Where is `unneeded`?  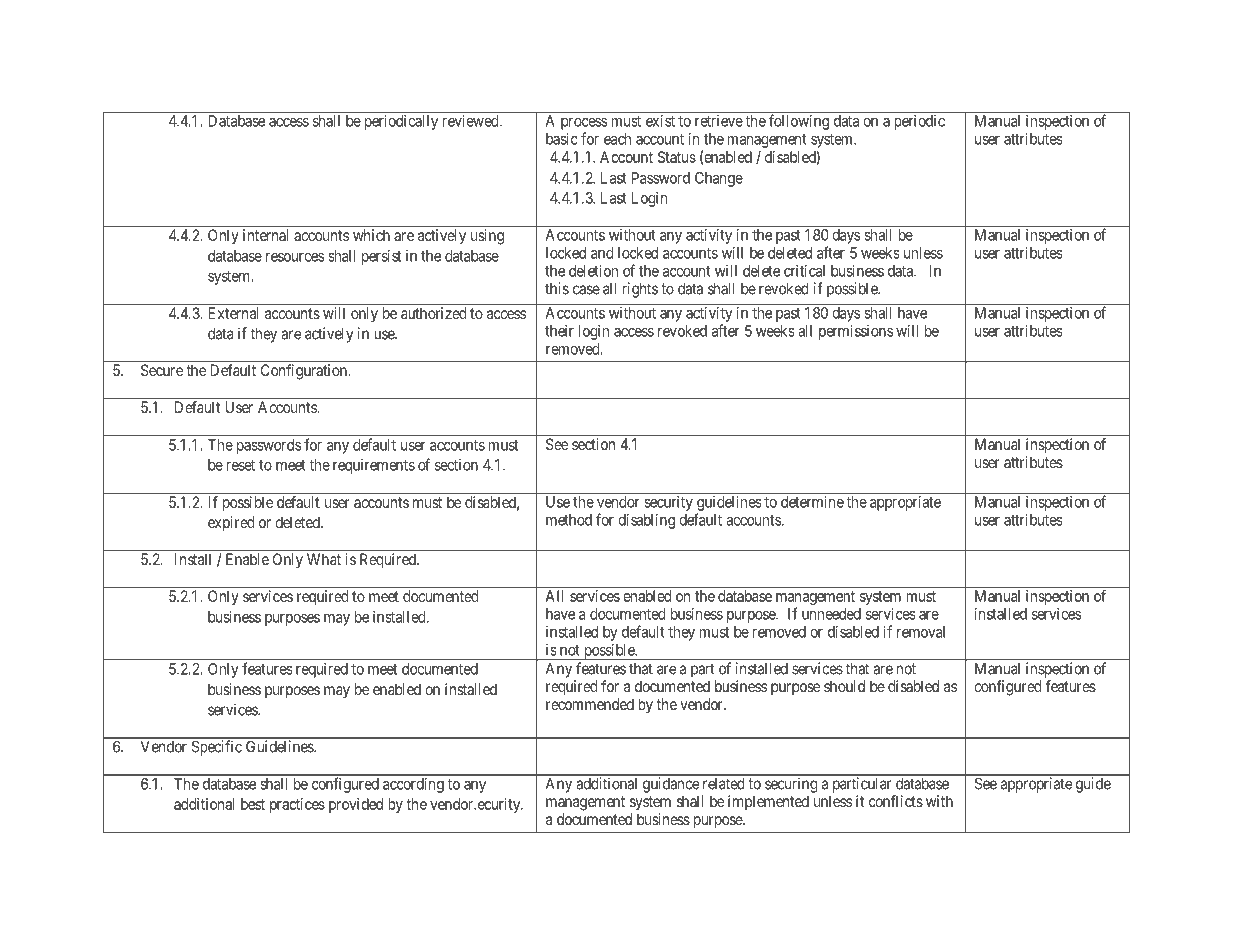
unneeded is located at coordinates (831, 614).
